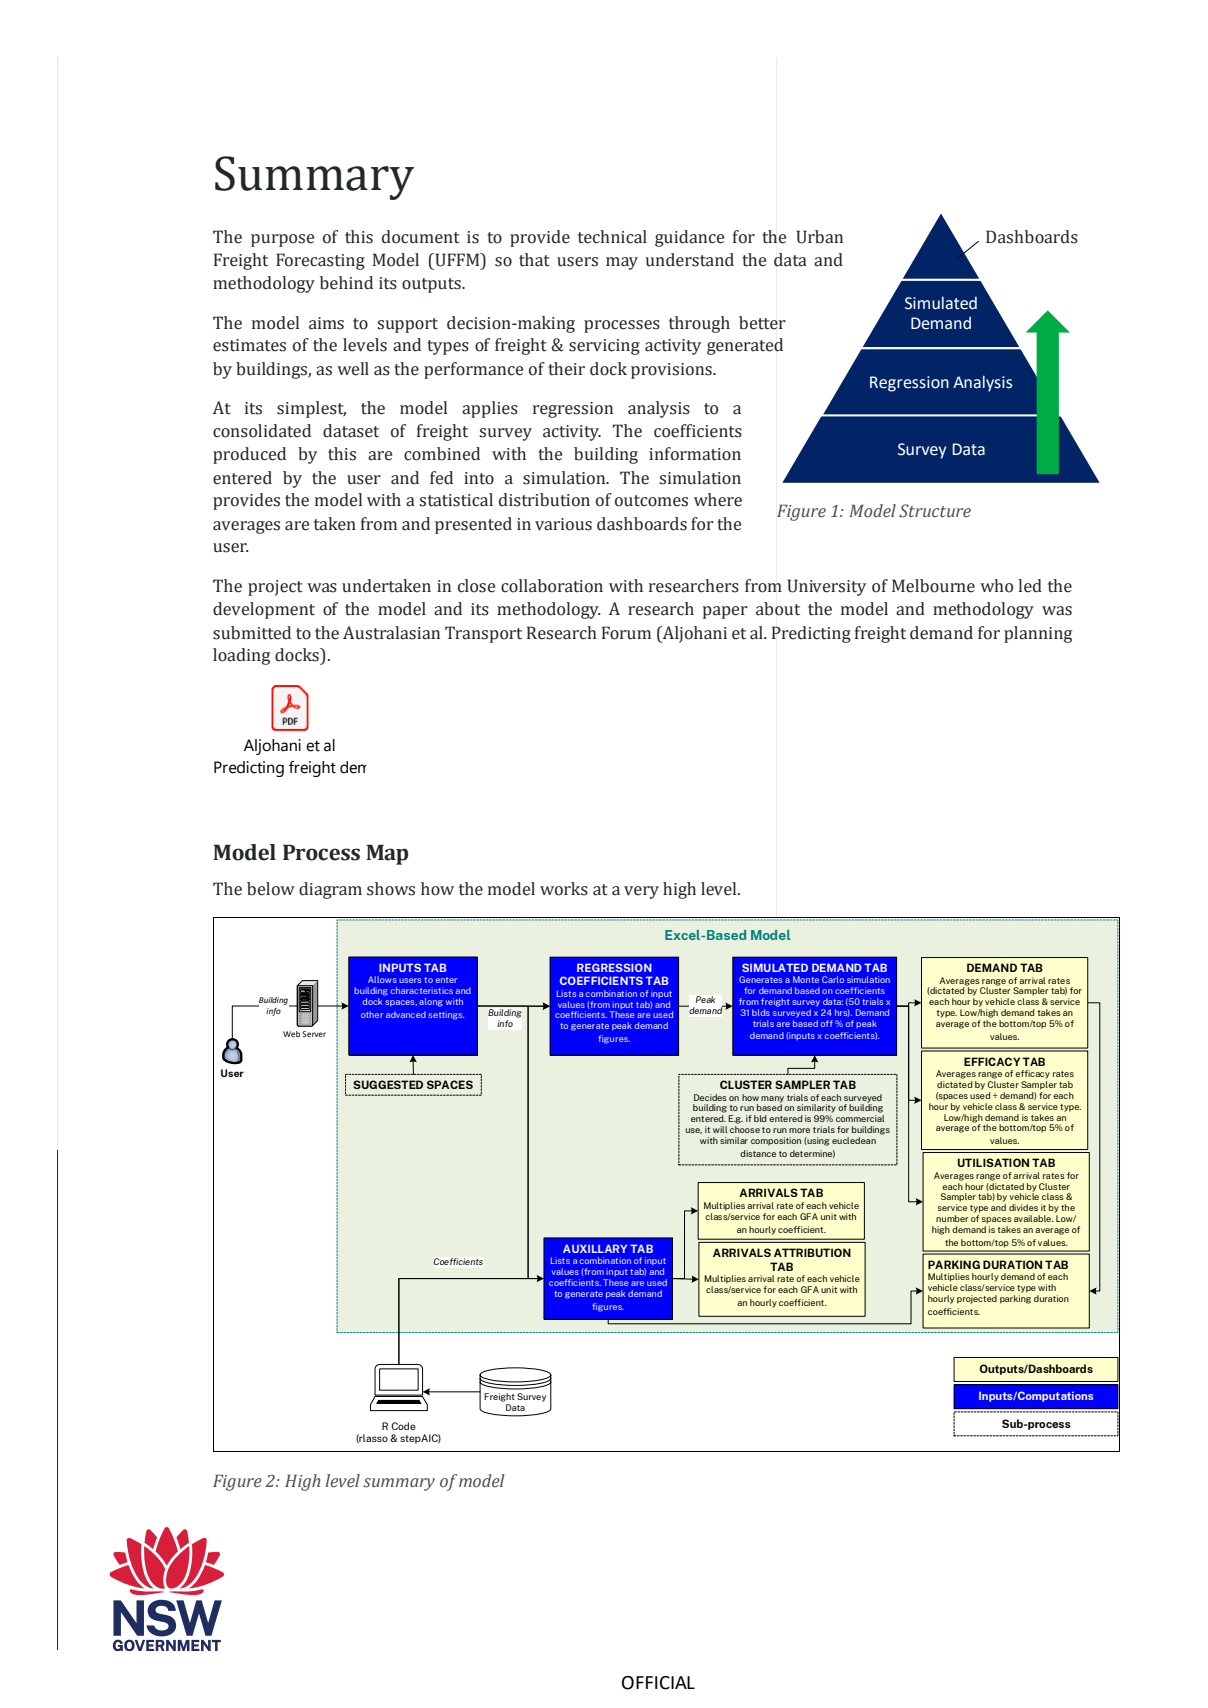 The width and height of the screenshot is (1208, 1708). What do you see at coordinates (658, 1683) in the screenshot?
I see `OFFICIAL` at bounding box center [658, 1683].
